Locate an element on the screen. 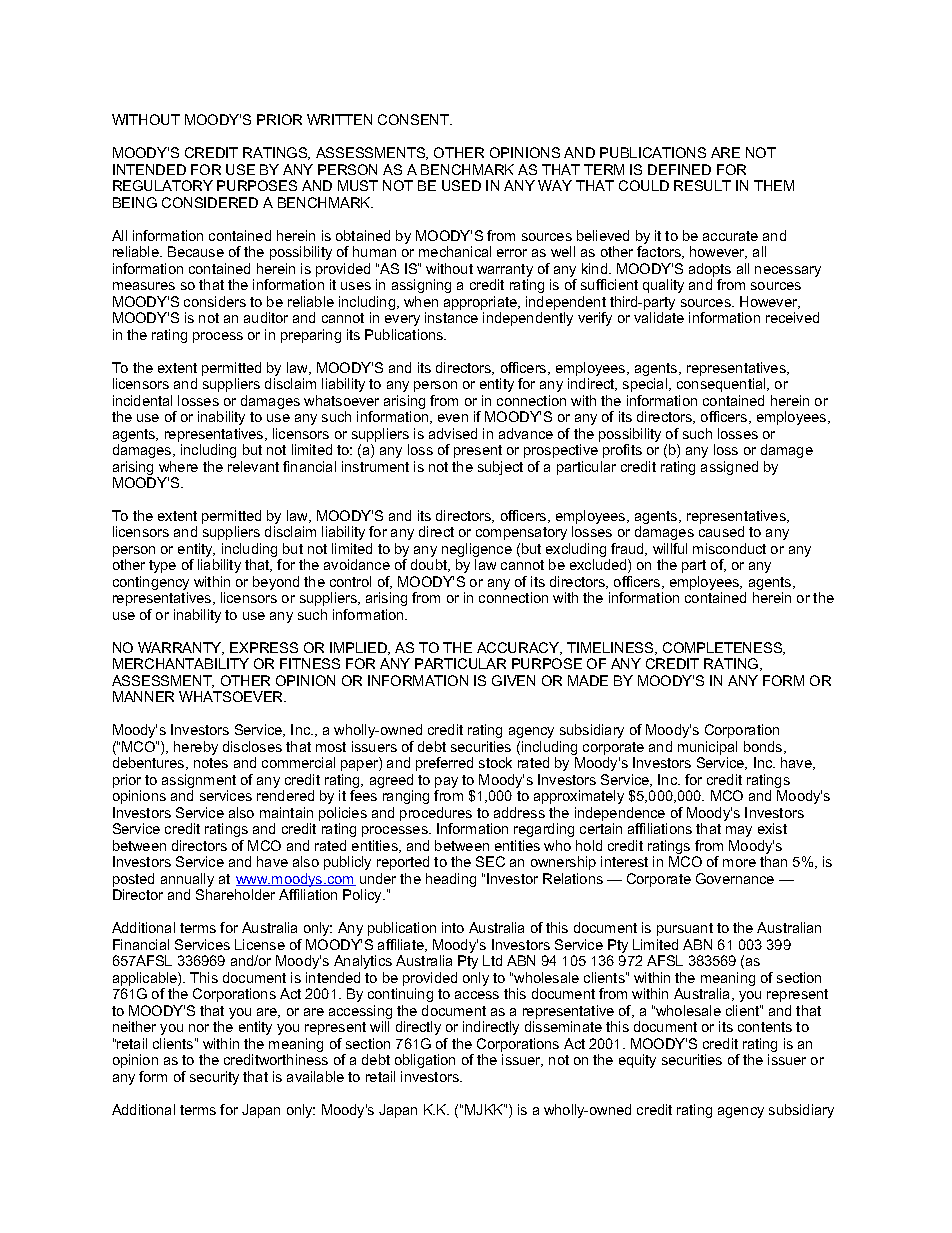 The height and width of the screenshot is (1233, 952). contents is located at coordinates (765, 1027).
